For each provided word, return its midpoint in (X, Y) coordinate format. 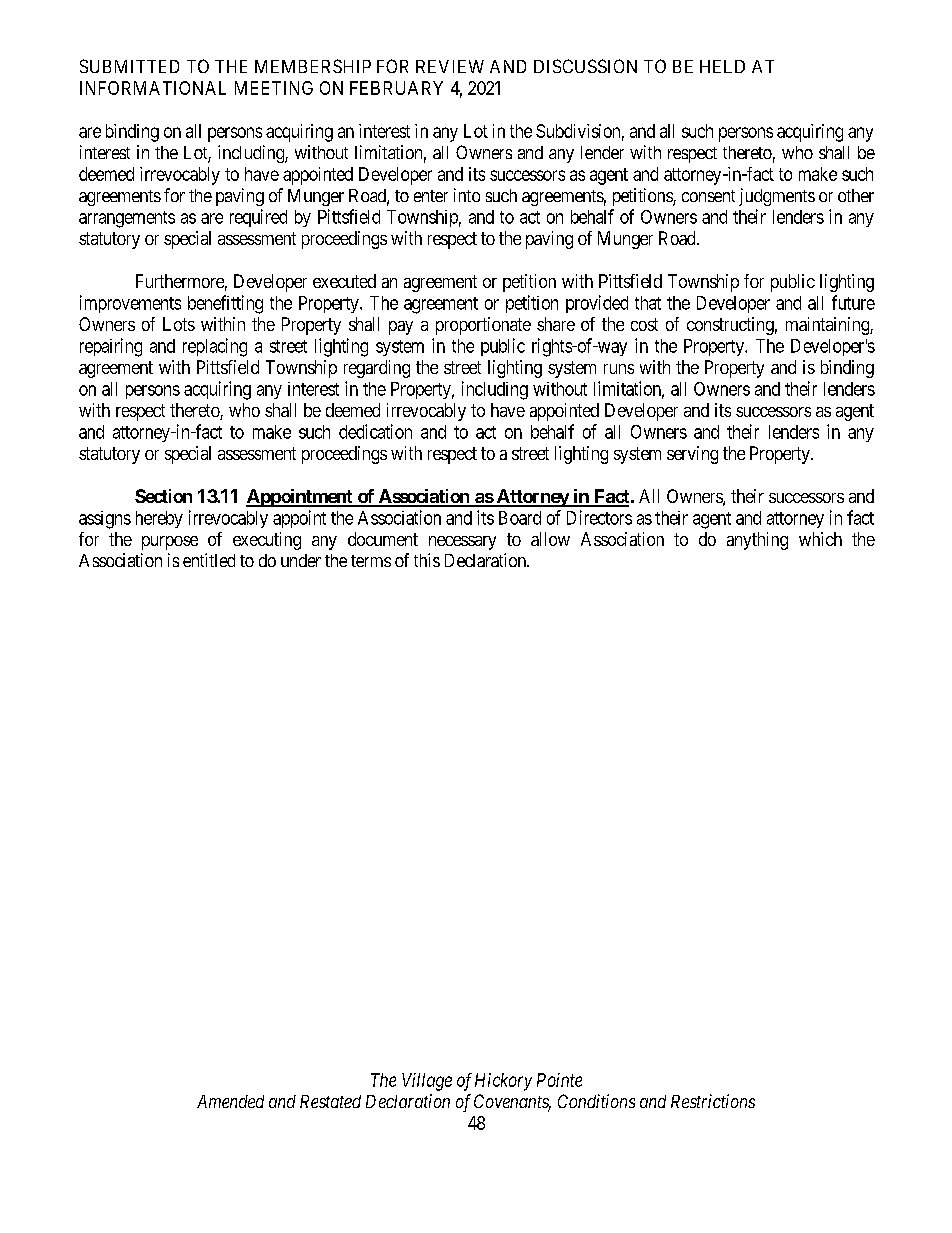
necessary (462, 543)
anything (757, 541)
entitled (209, 560)
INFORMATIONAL (153, 88)
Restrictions (713, 1101)
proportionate (483, 326)
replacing (215, 347)
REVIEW (450, 66)
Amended (230, 1101)
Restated (330, 1101)
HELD (722, 66)
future (853, 302)
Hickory (503, 1082)
